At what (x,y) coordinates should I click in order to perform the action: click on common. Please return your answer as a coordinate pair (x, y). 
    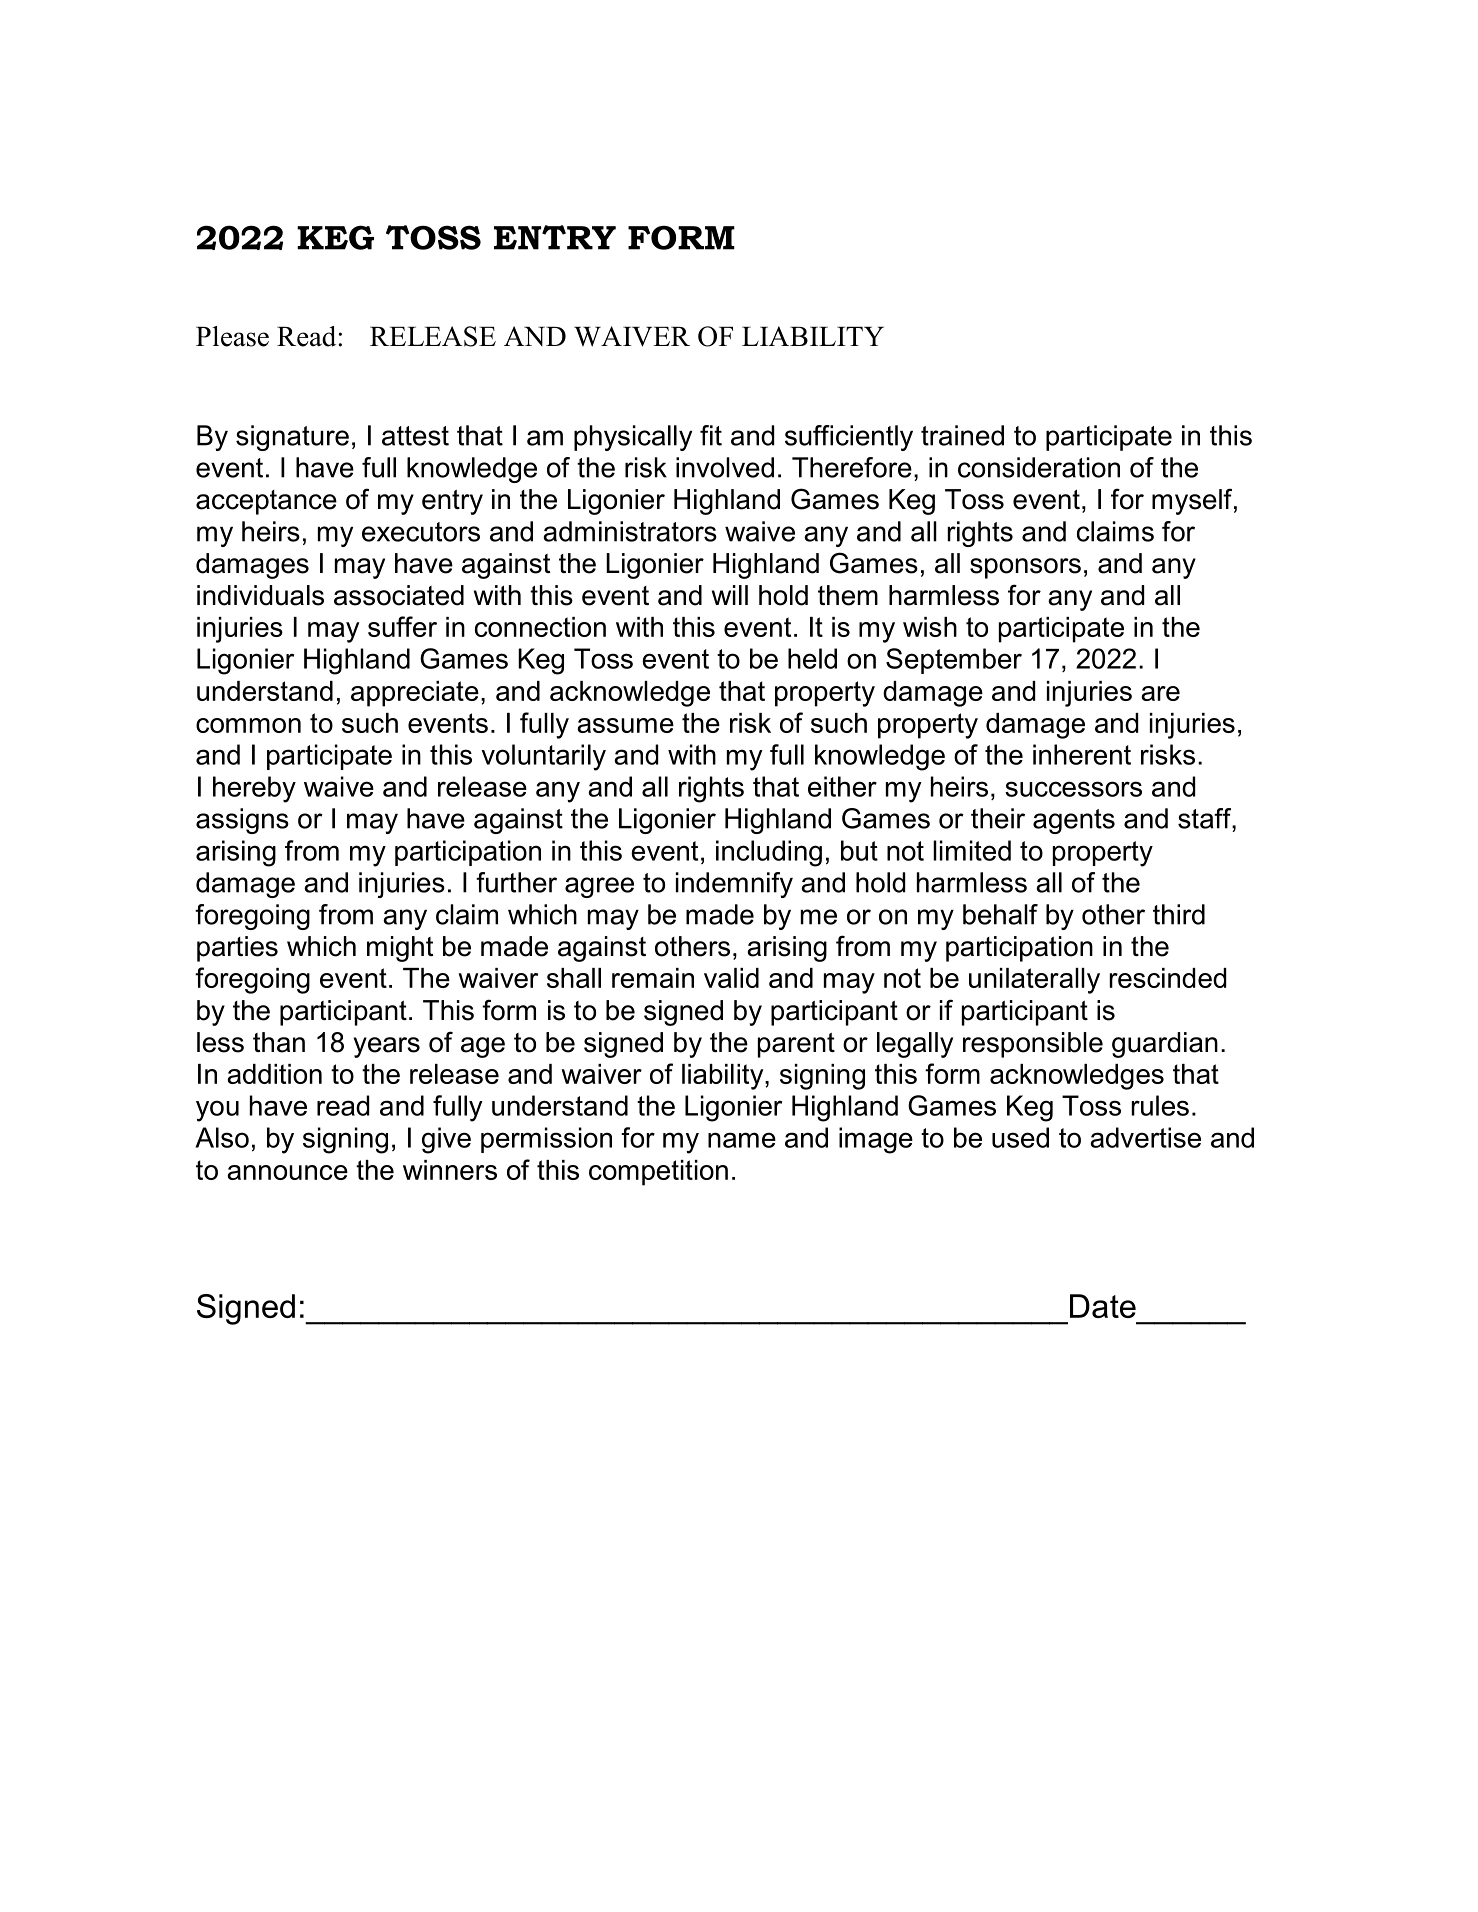
    Looking at the image, I should click on (248, 725).
